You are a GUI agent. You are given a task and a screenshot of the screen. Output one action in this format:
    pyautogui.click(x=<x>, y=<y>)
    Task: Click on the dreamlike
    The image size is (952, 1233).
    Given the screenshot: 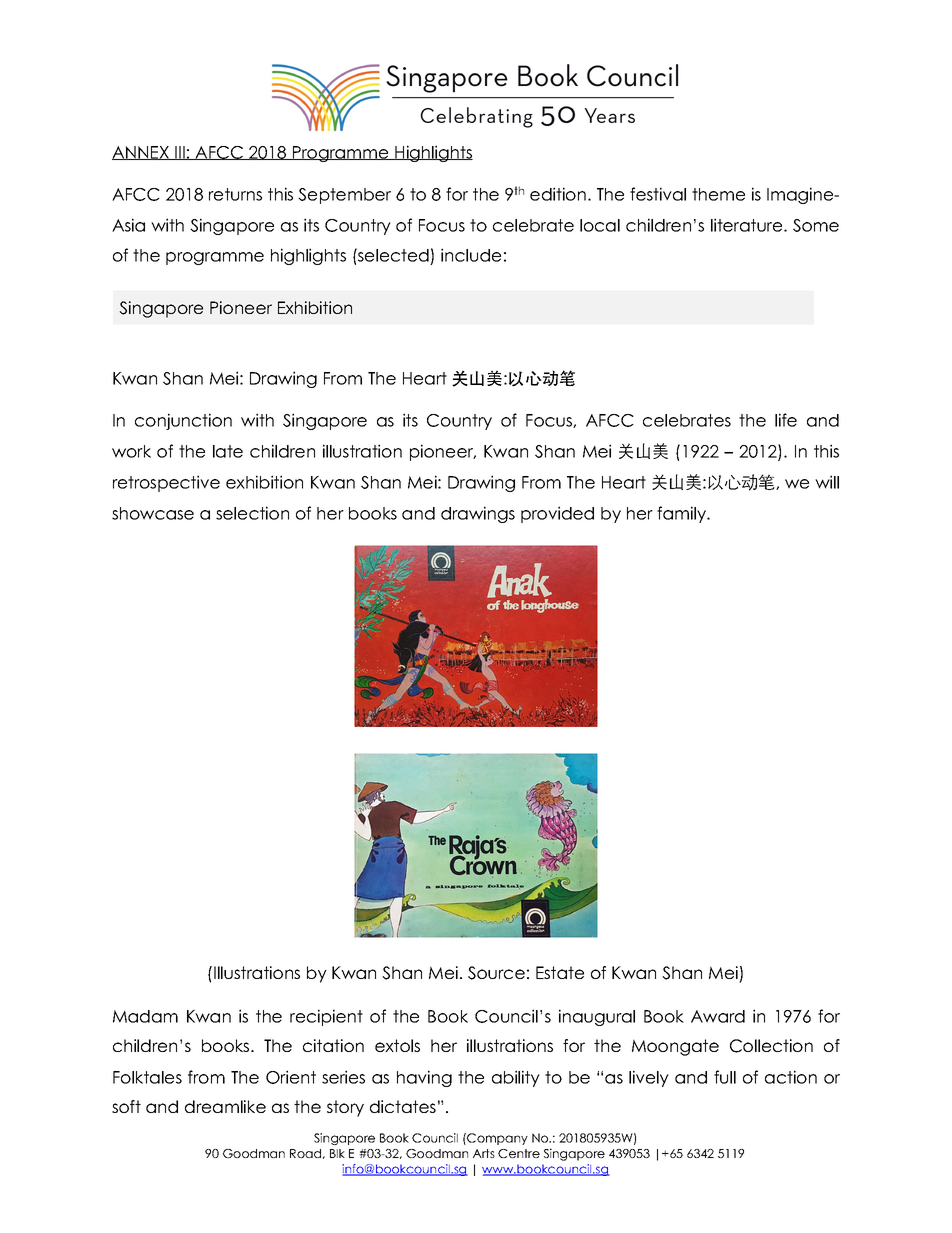 What is the action you would take?
    pyautogui.click(x=225, y=1106)
